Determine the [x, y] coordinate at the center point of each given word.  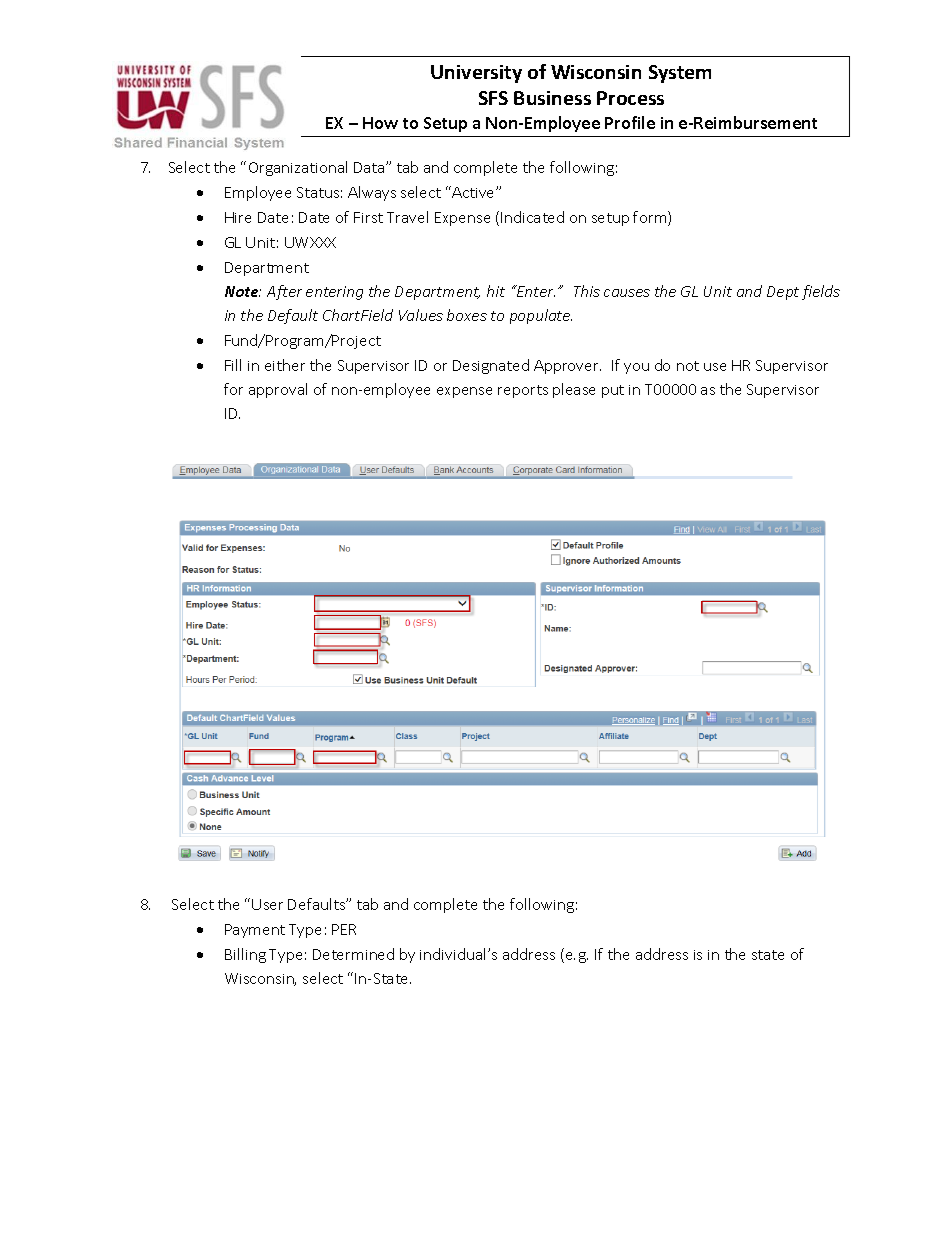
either [285, 365]
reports [523, 391]
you [636, 368]
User [267, 904]
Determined [353, 954]
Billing [245, 955]
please [574, 390]
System [680, 74]
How [380, 123]
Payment [255, 931]
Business [552, 98]
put [613, 391]
